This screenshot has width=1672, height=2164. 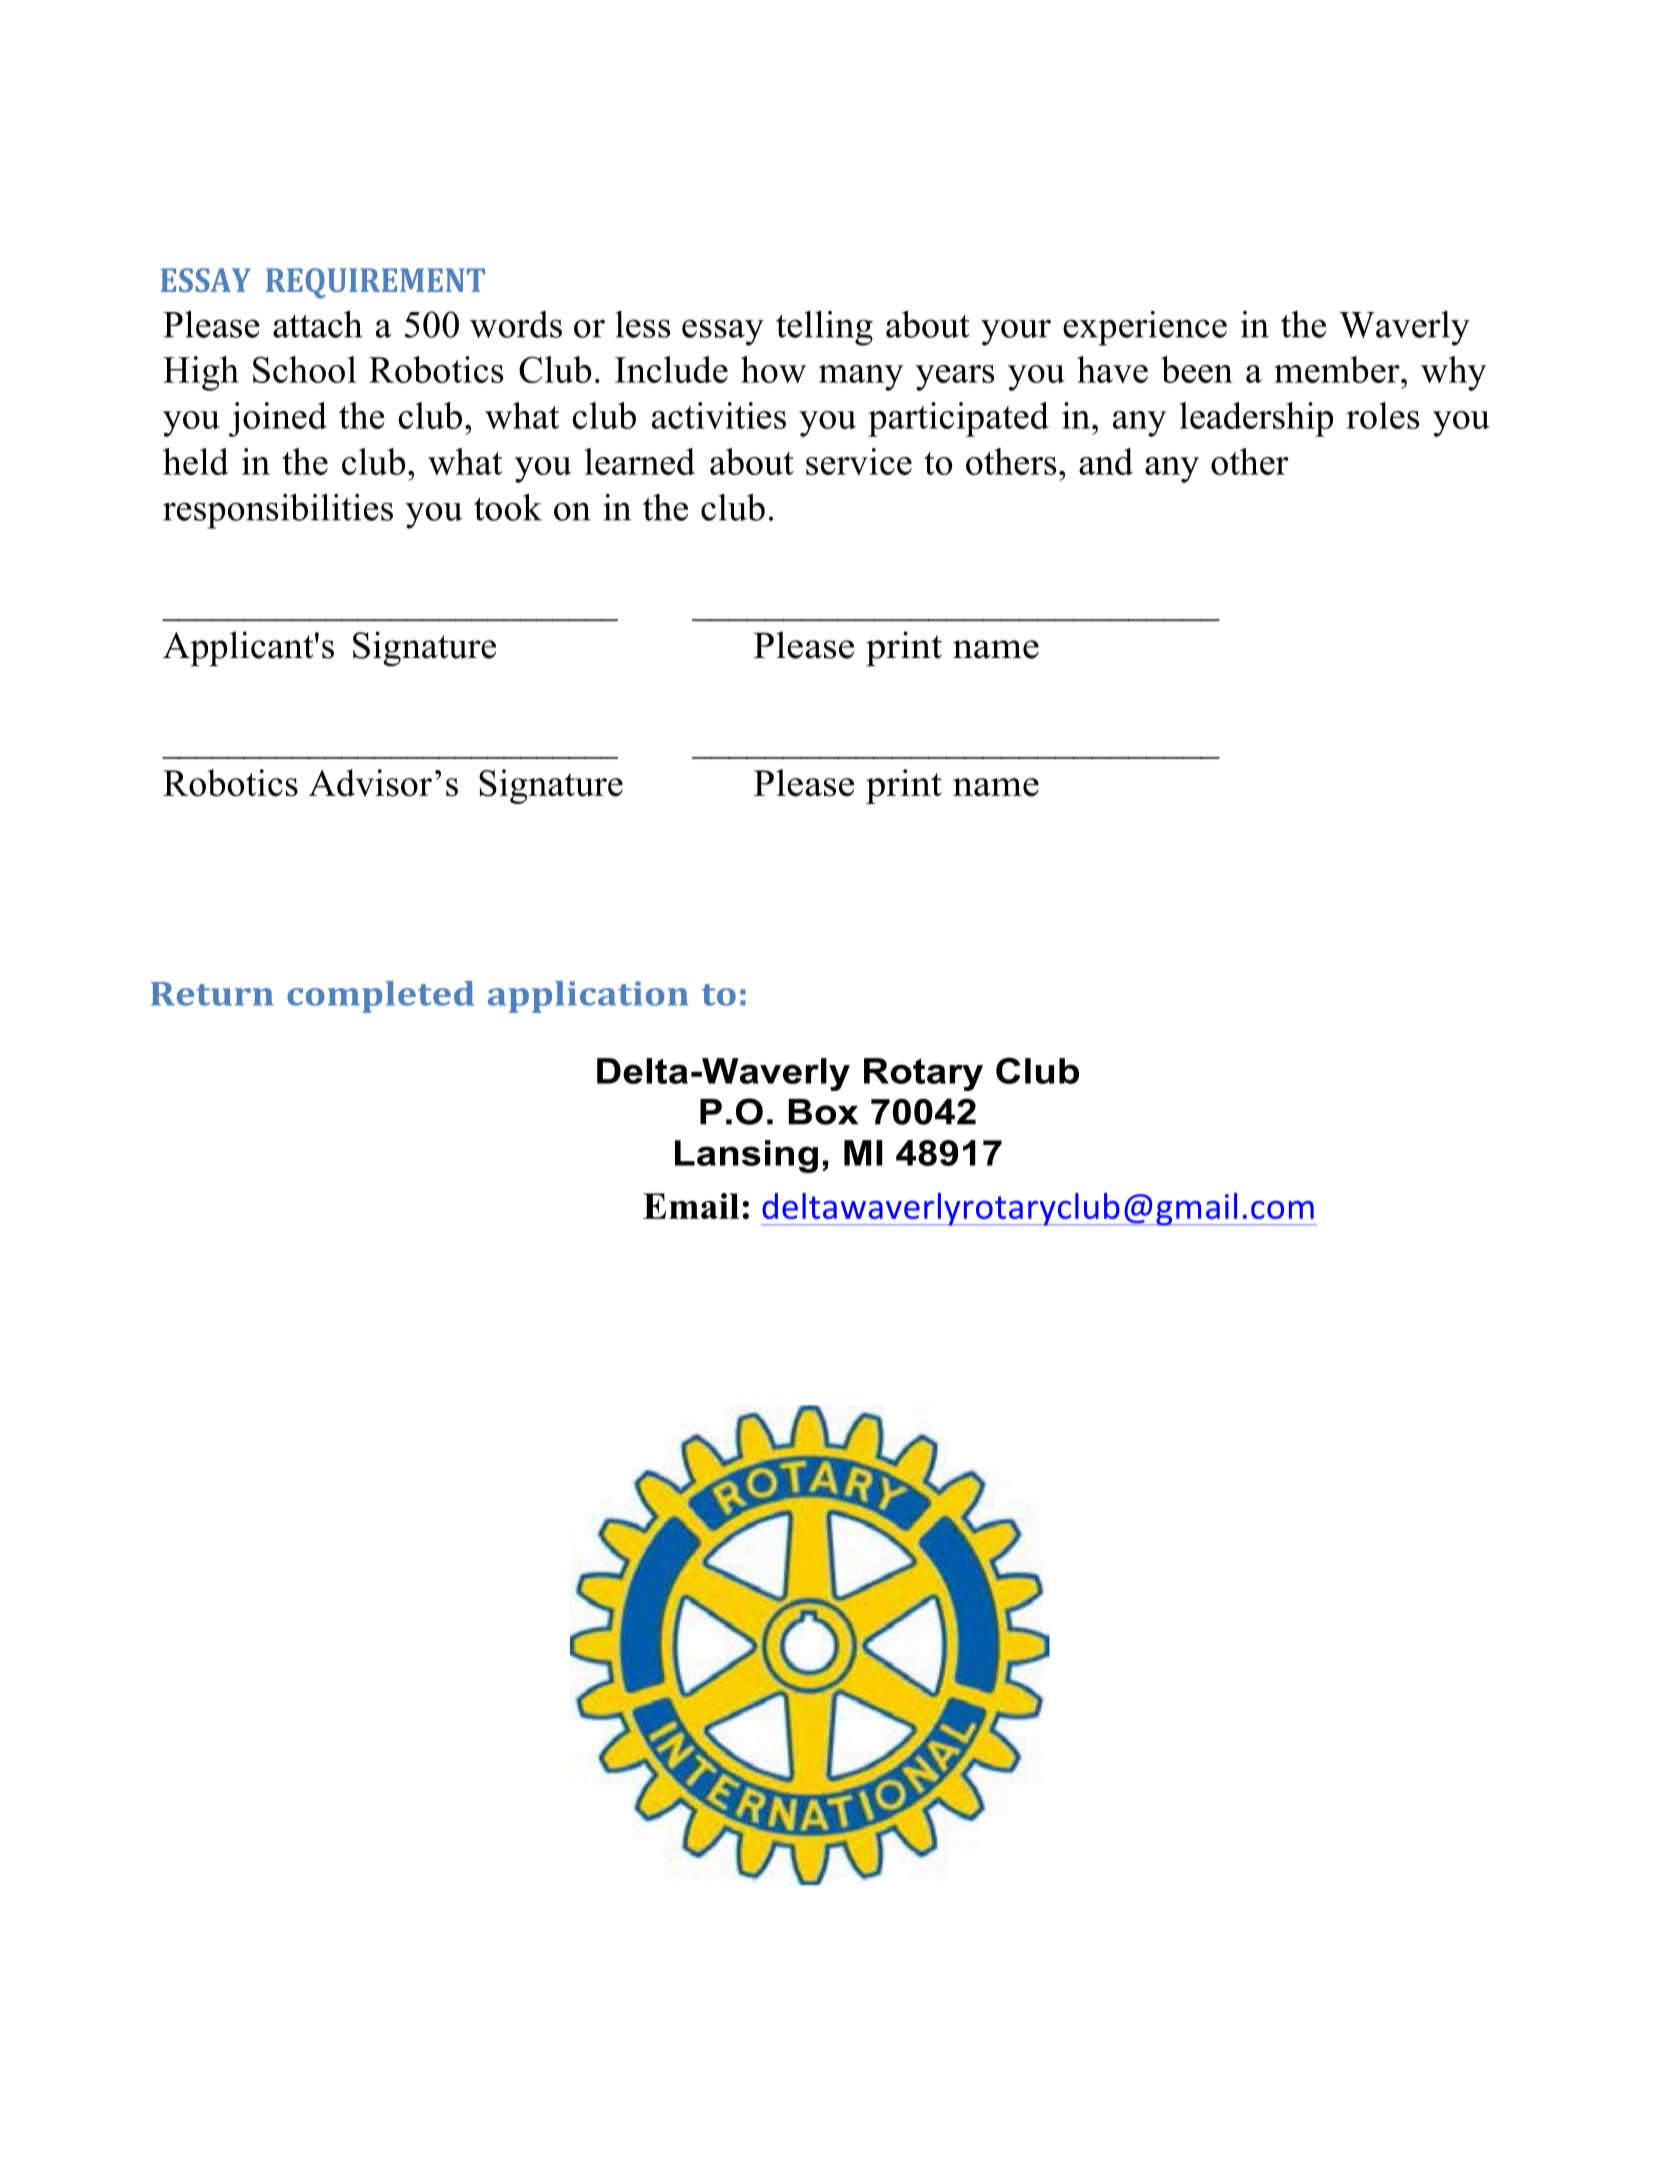 I want to click on Return, so click(x=212, y=994).
